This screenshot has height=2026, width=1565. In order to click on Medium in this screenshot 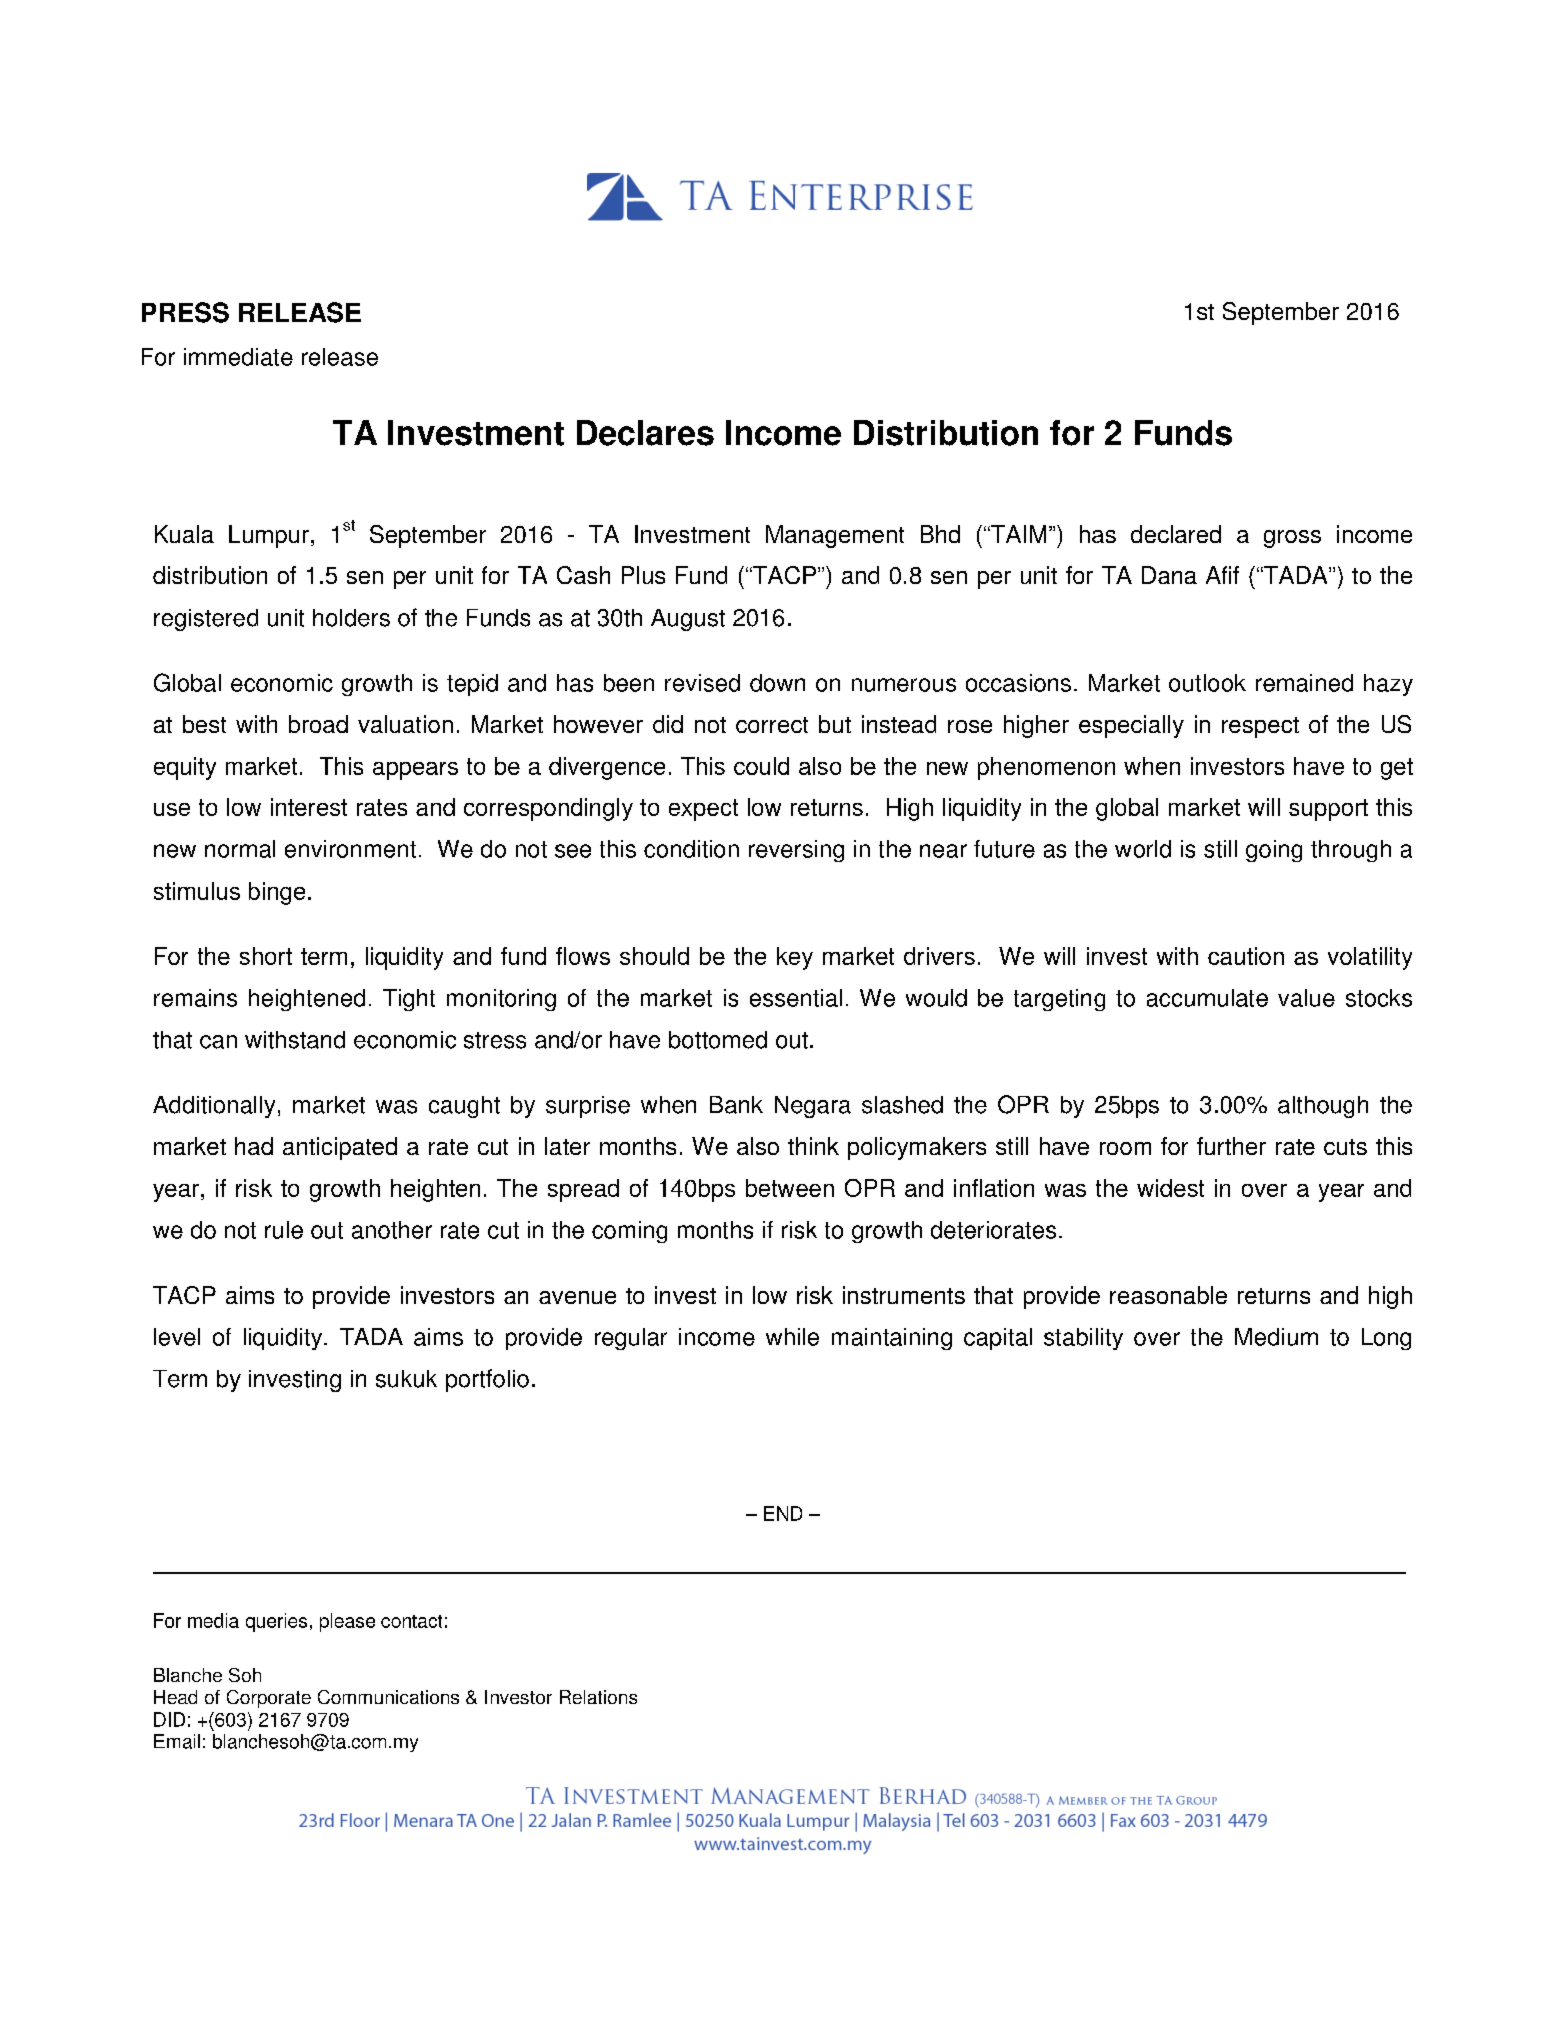, I will do `click(1276, 1337)`.
